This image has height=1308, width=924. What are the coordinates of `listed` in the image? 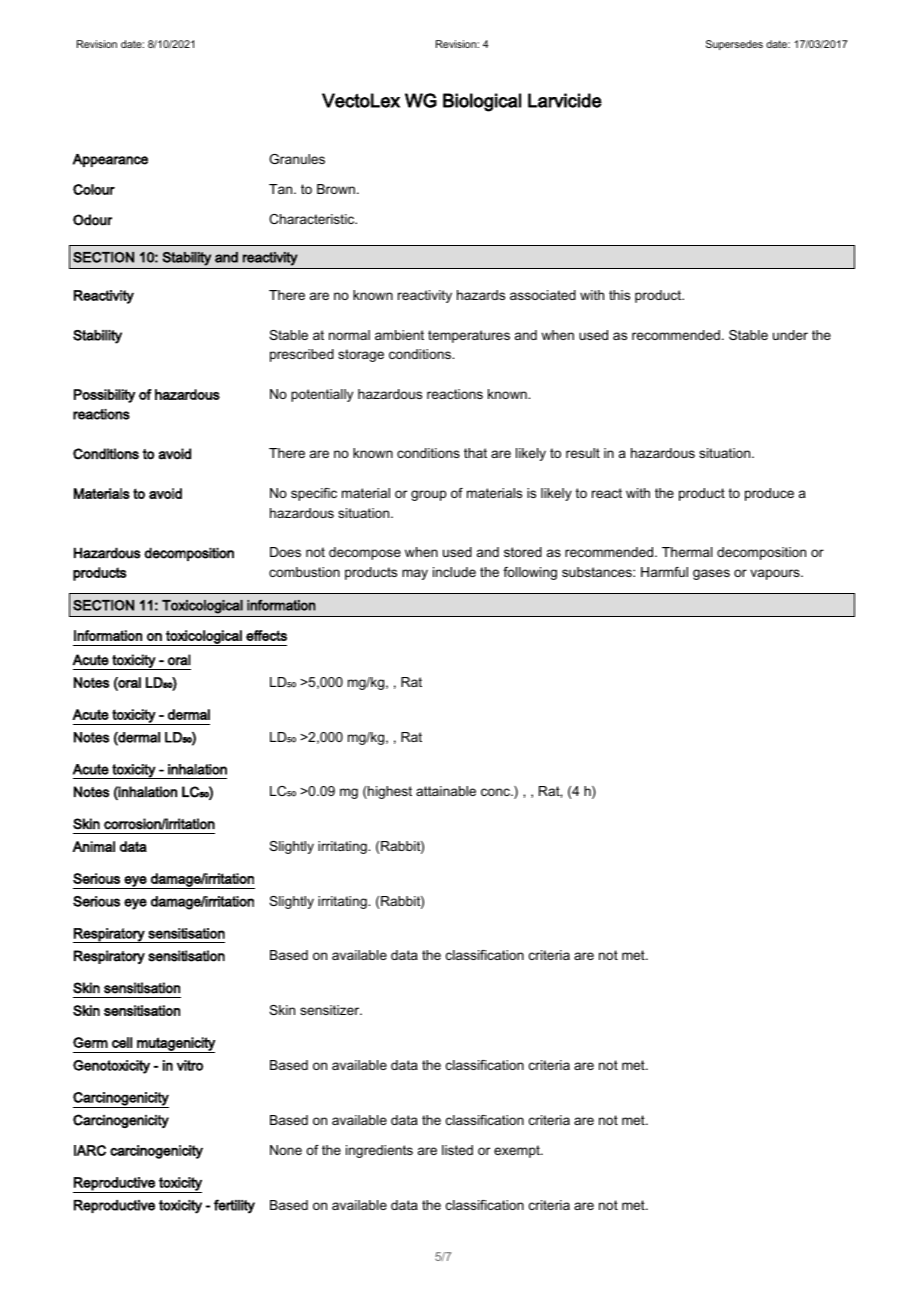 It's located at (457, 1150).
